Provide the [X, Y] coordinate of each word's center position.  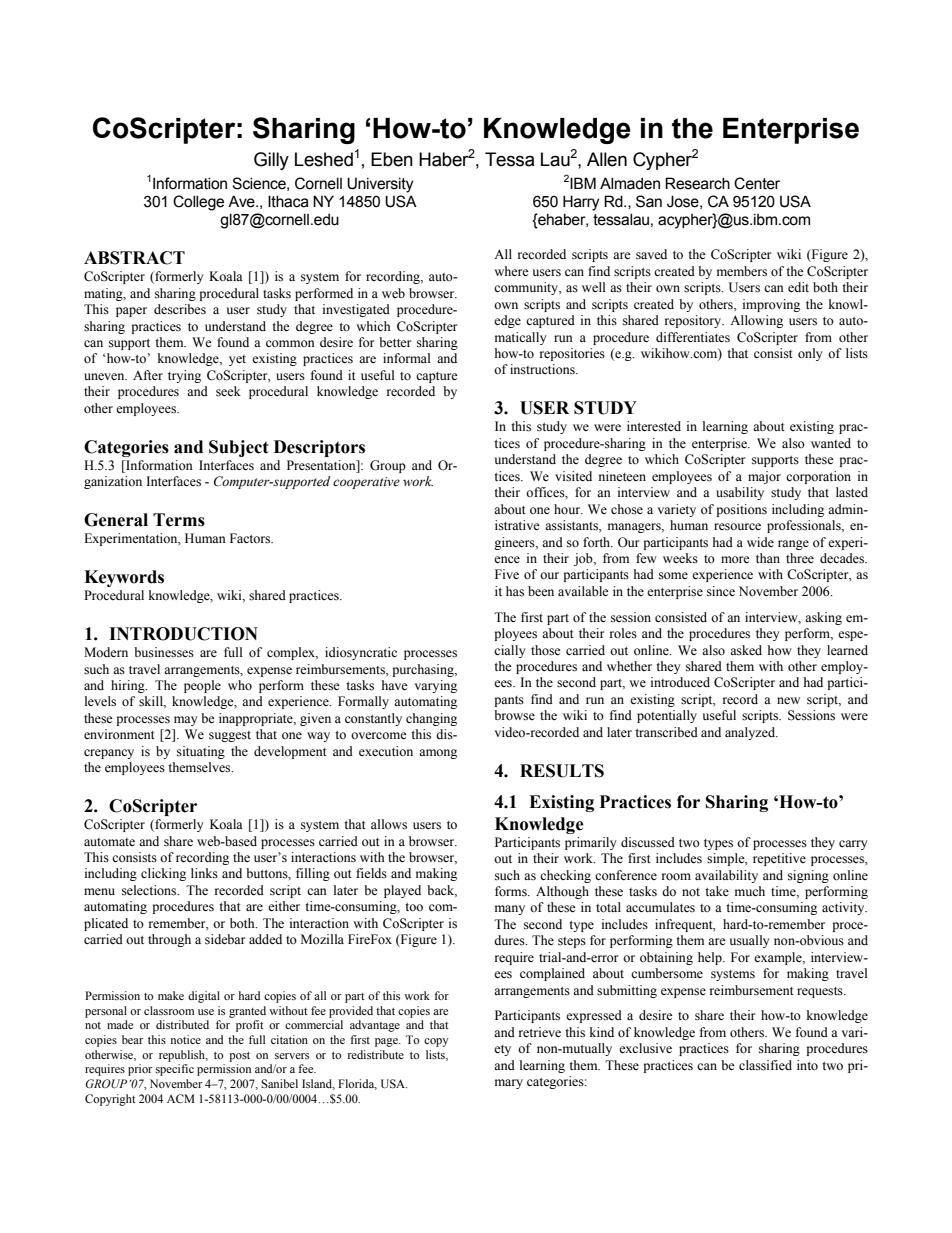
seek [228, 391]
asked [746, 650]
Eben [392, 159]
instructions [543, 369]
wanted [831, 443]
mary [509, 1084]
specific [175, 1070]
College [198, 203]
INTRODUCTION [183, 634]
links [204, 873]
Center [757, 183]
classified [765, 1065]
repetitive [779, 859]
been [541, 591]
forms [512, 891]
